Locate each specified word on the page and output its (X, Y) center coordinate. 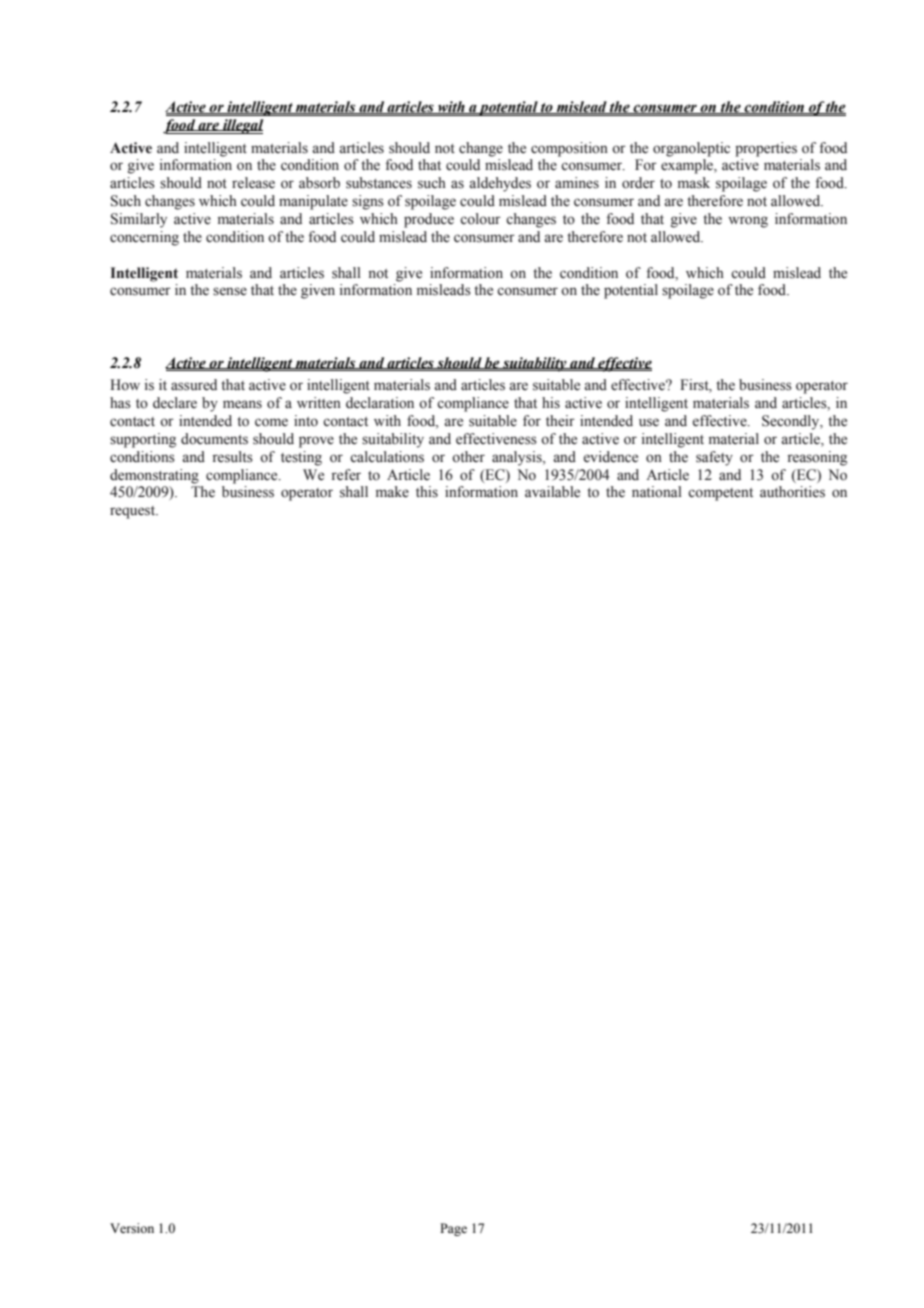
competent (720, 494)
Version (132, 1228)
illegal (242, 126)
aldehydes (500, 184)
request (134, 512)
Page (453, 1229)
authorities (792, 492)
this (427, 492)
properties (766, 149)
